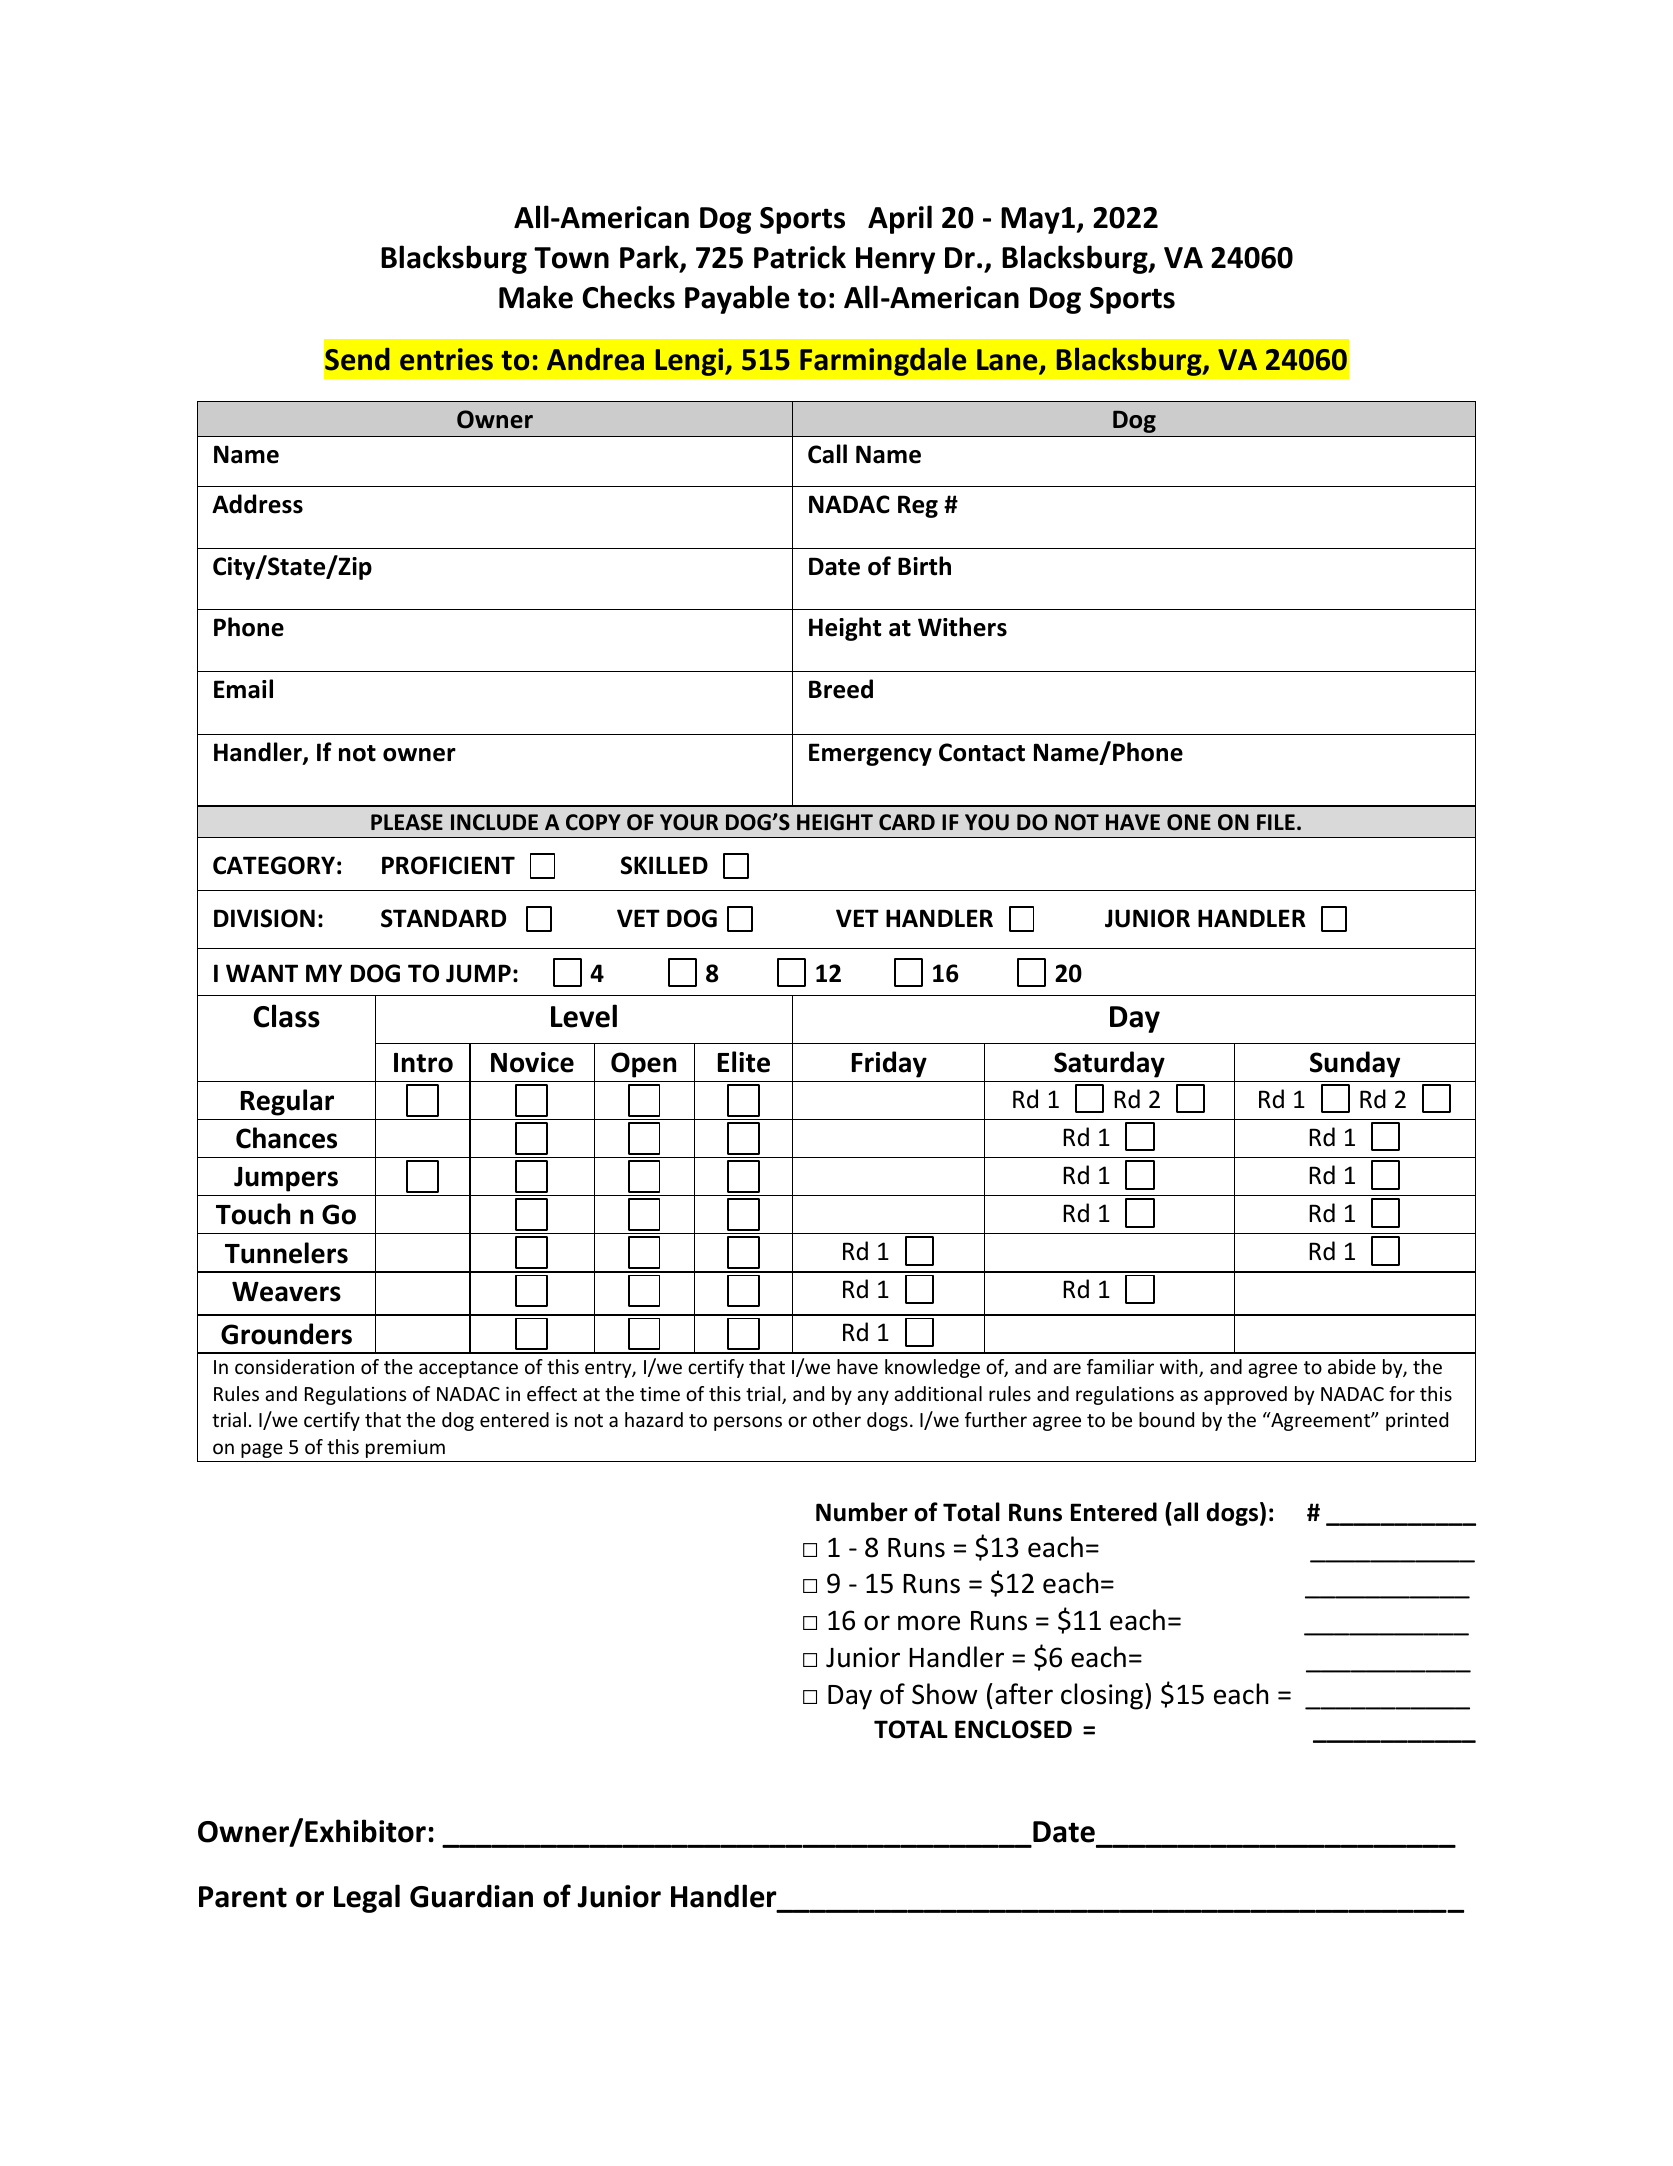 This image has width=1673, height=2166. Describe the element at coordinates (1008, 361) in the image. I see `Lane` at that location.
